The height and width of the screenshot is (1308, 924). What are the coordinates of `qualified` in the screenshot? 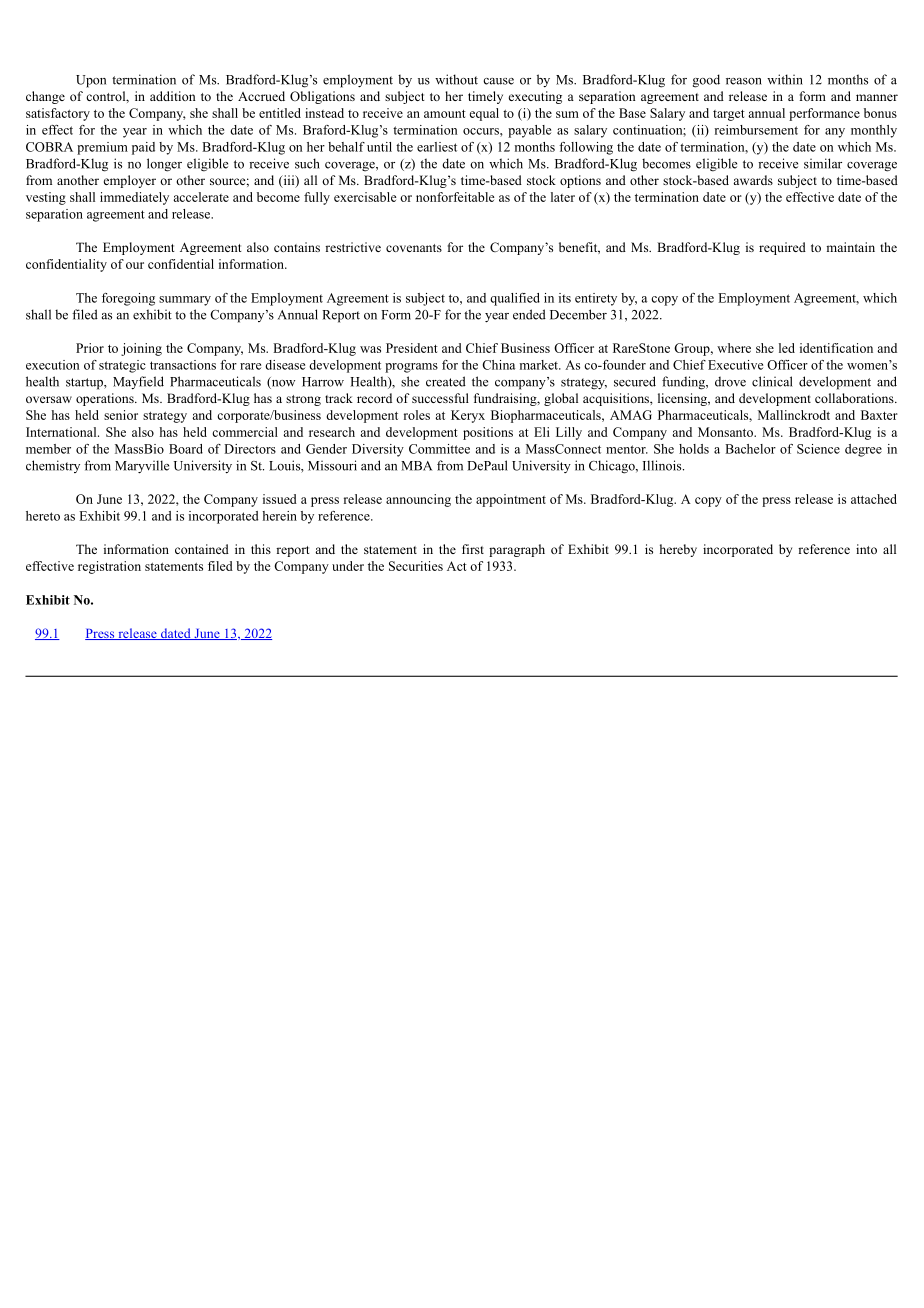 It's located at (515, 299).
